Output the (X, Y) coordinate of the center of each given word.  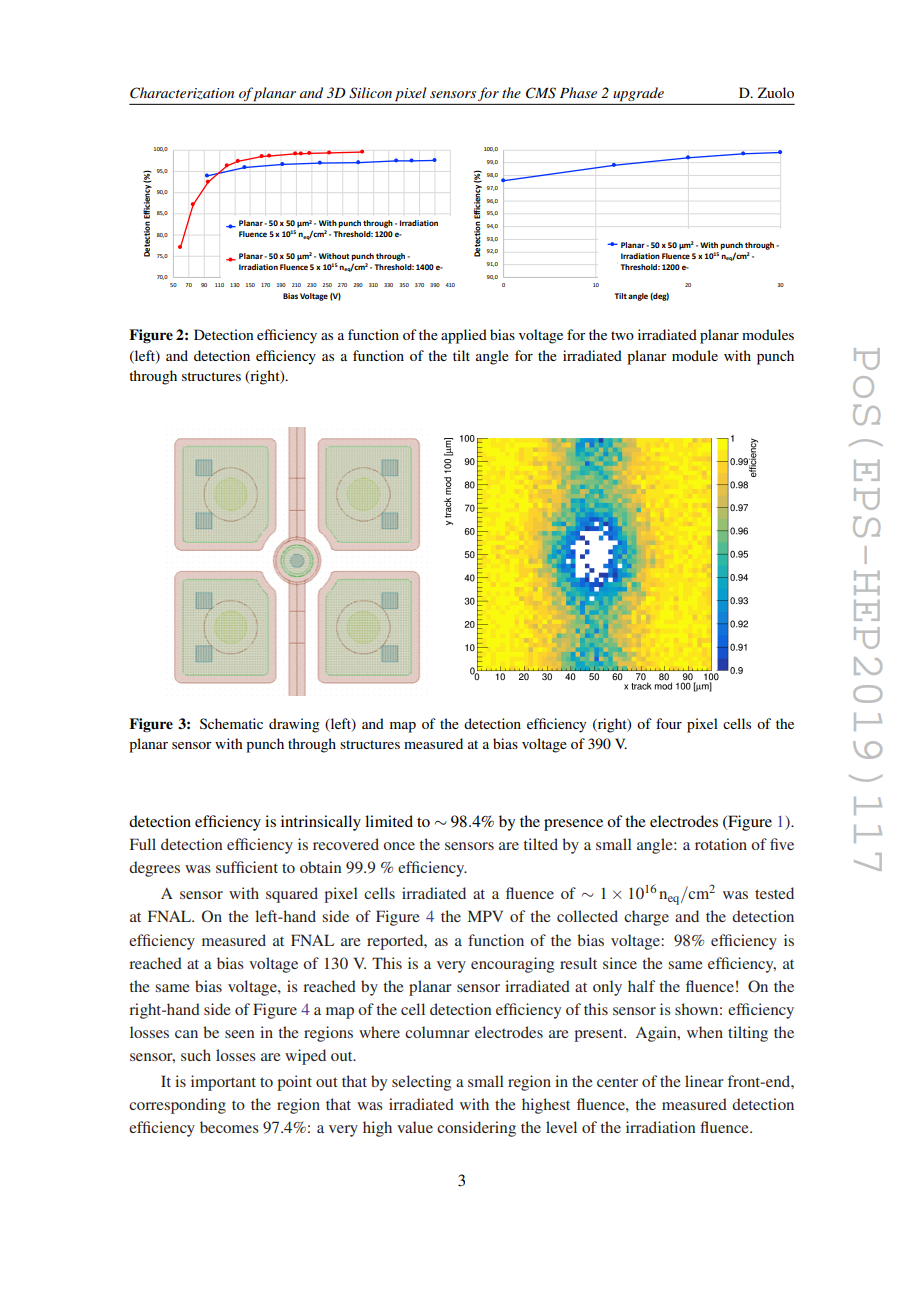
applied (464, 336)
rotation (721, 844)
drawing (294, 725)
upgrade (638, 94)
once (399, 846)
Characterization (182, 93)
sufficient (247, 867)
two (622, 335)
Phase (578, 92)
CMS (541, 93)
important (223, 1083)
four (669, 723)
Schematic (231, 723)
